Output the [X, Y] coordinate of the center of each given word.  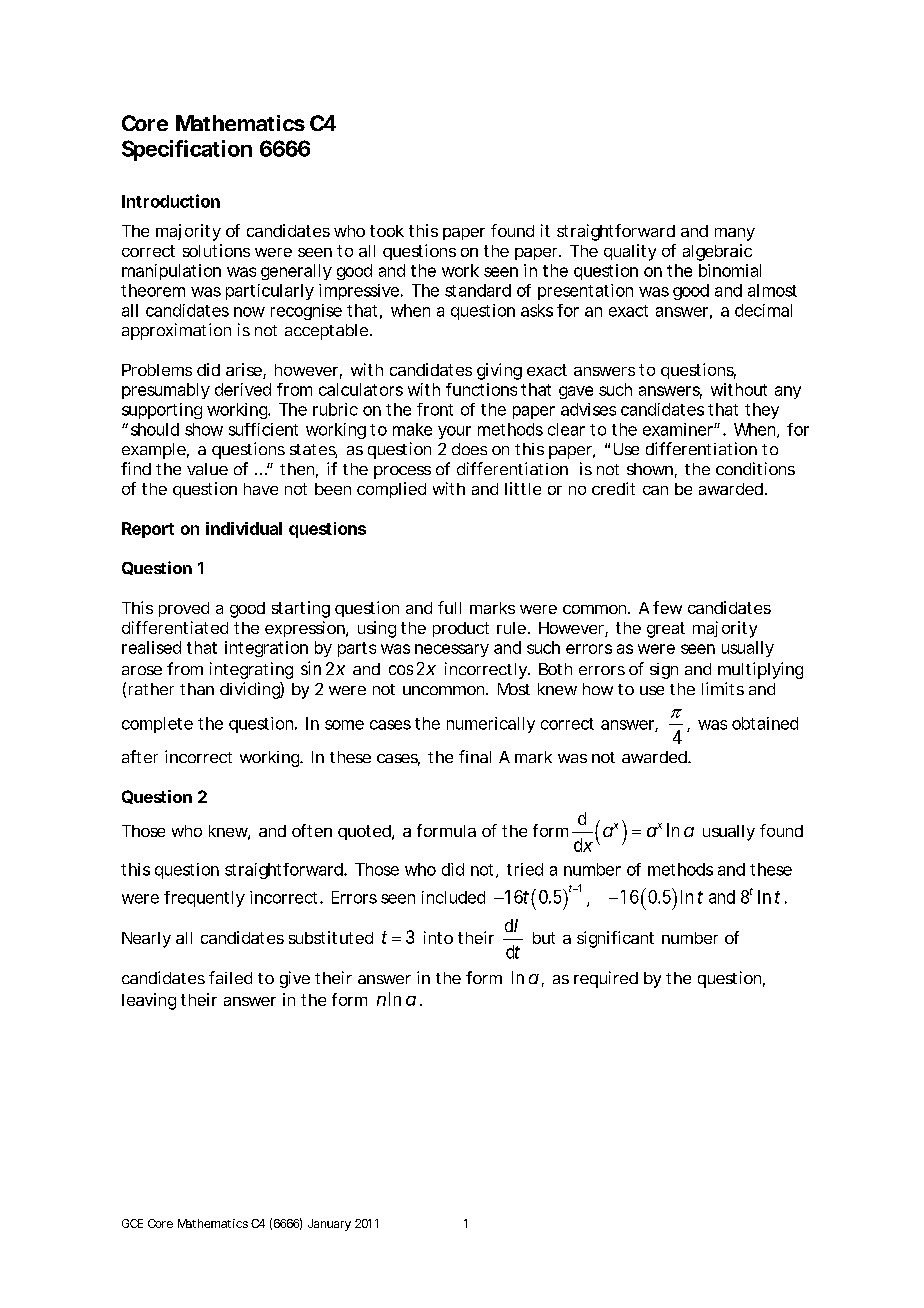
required [606, 979]
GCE [132, 1223]
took [387, 231]
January [329, 1225]
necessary [452, 650]
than [197, 689]
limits [723, 688]
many [735, 234]
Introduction [171, 201]
